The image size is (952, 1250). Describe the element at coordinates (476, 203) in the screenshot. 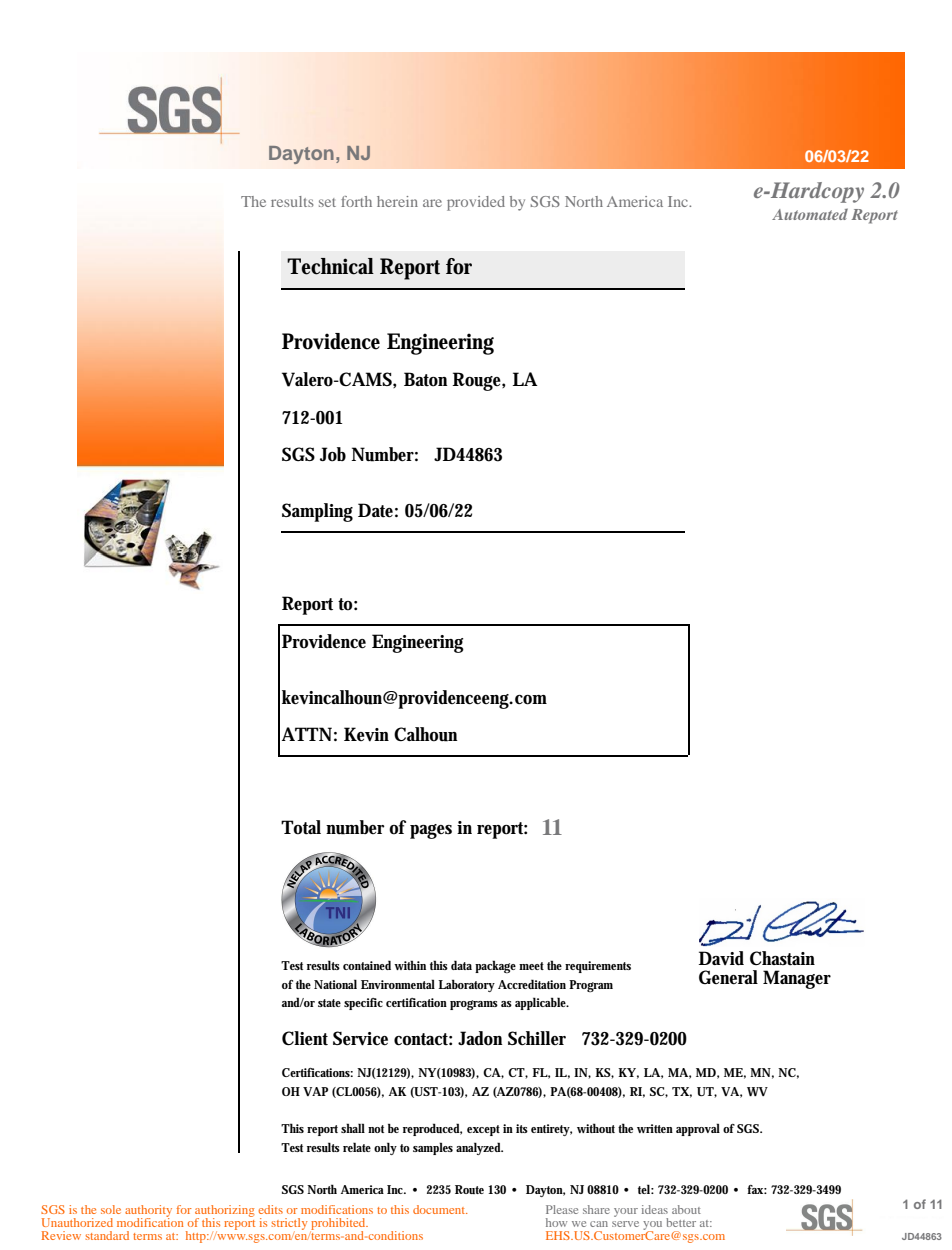

I see `provided` at that location.
